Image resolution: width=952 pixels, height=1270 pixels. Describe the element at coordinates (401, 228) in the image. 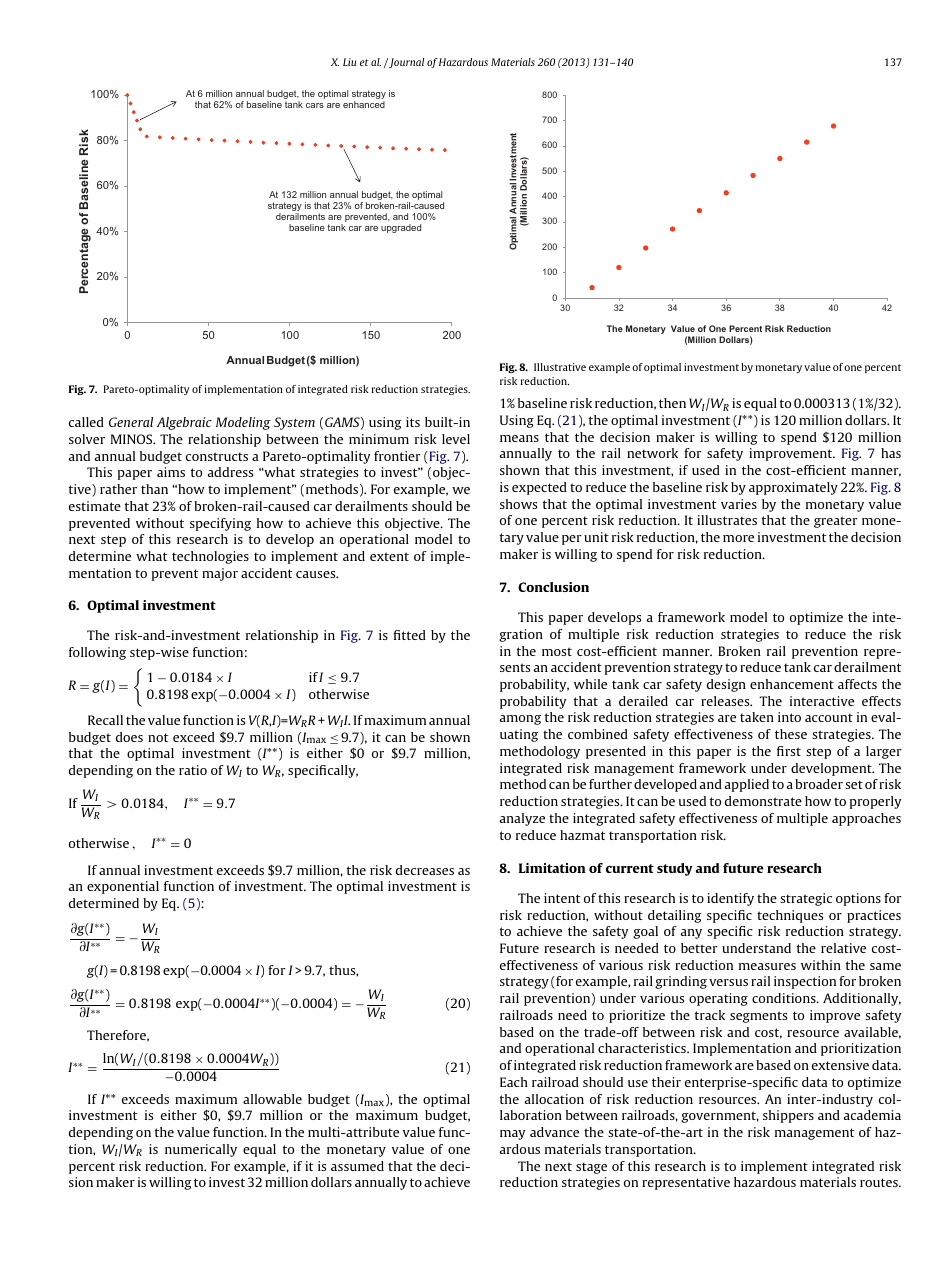

I see `upgraded` at that location.
